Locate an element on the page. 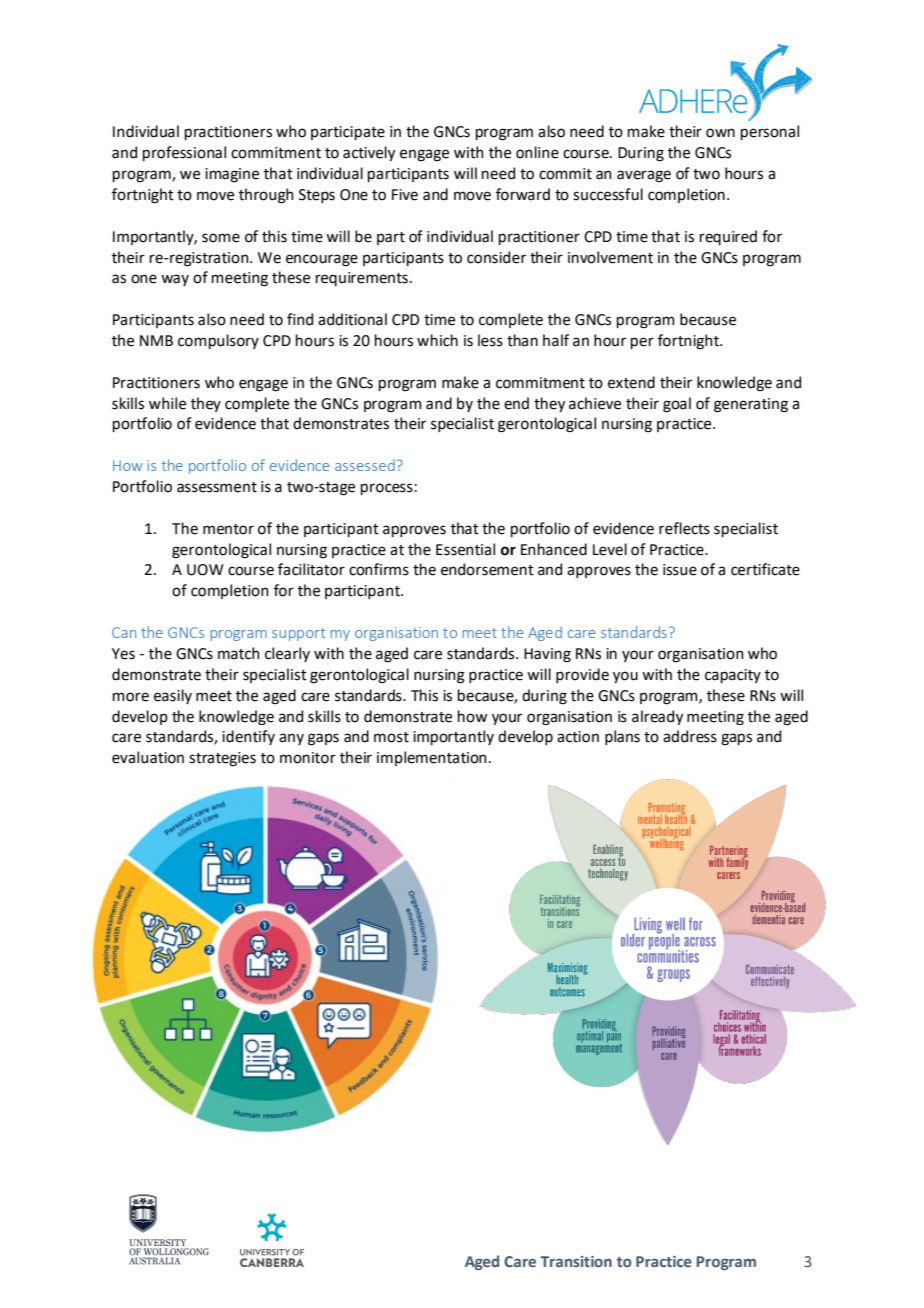  professional is located at coordinates (184, 153).
